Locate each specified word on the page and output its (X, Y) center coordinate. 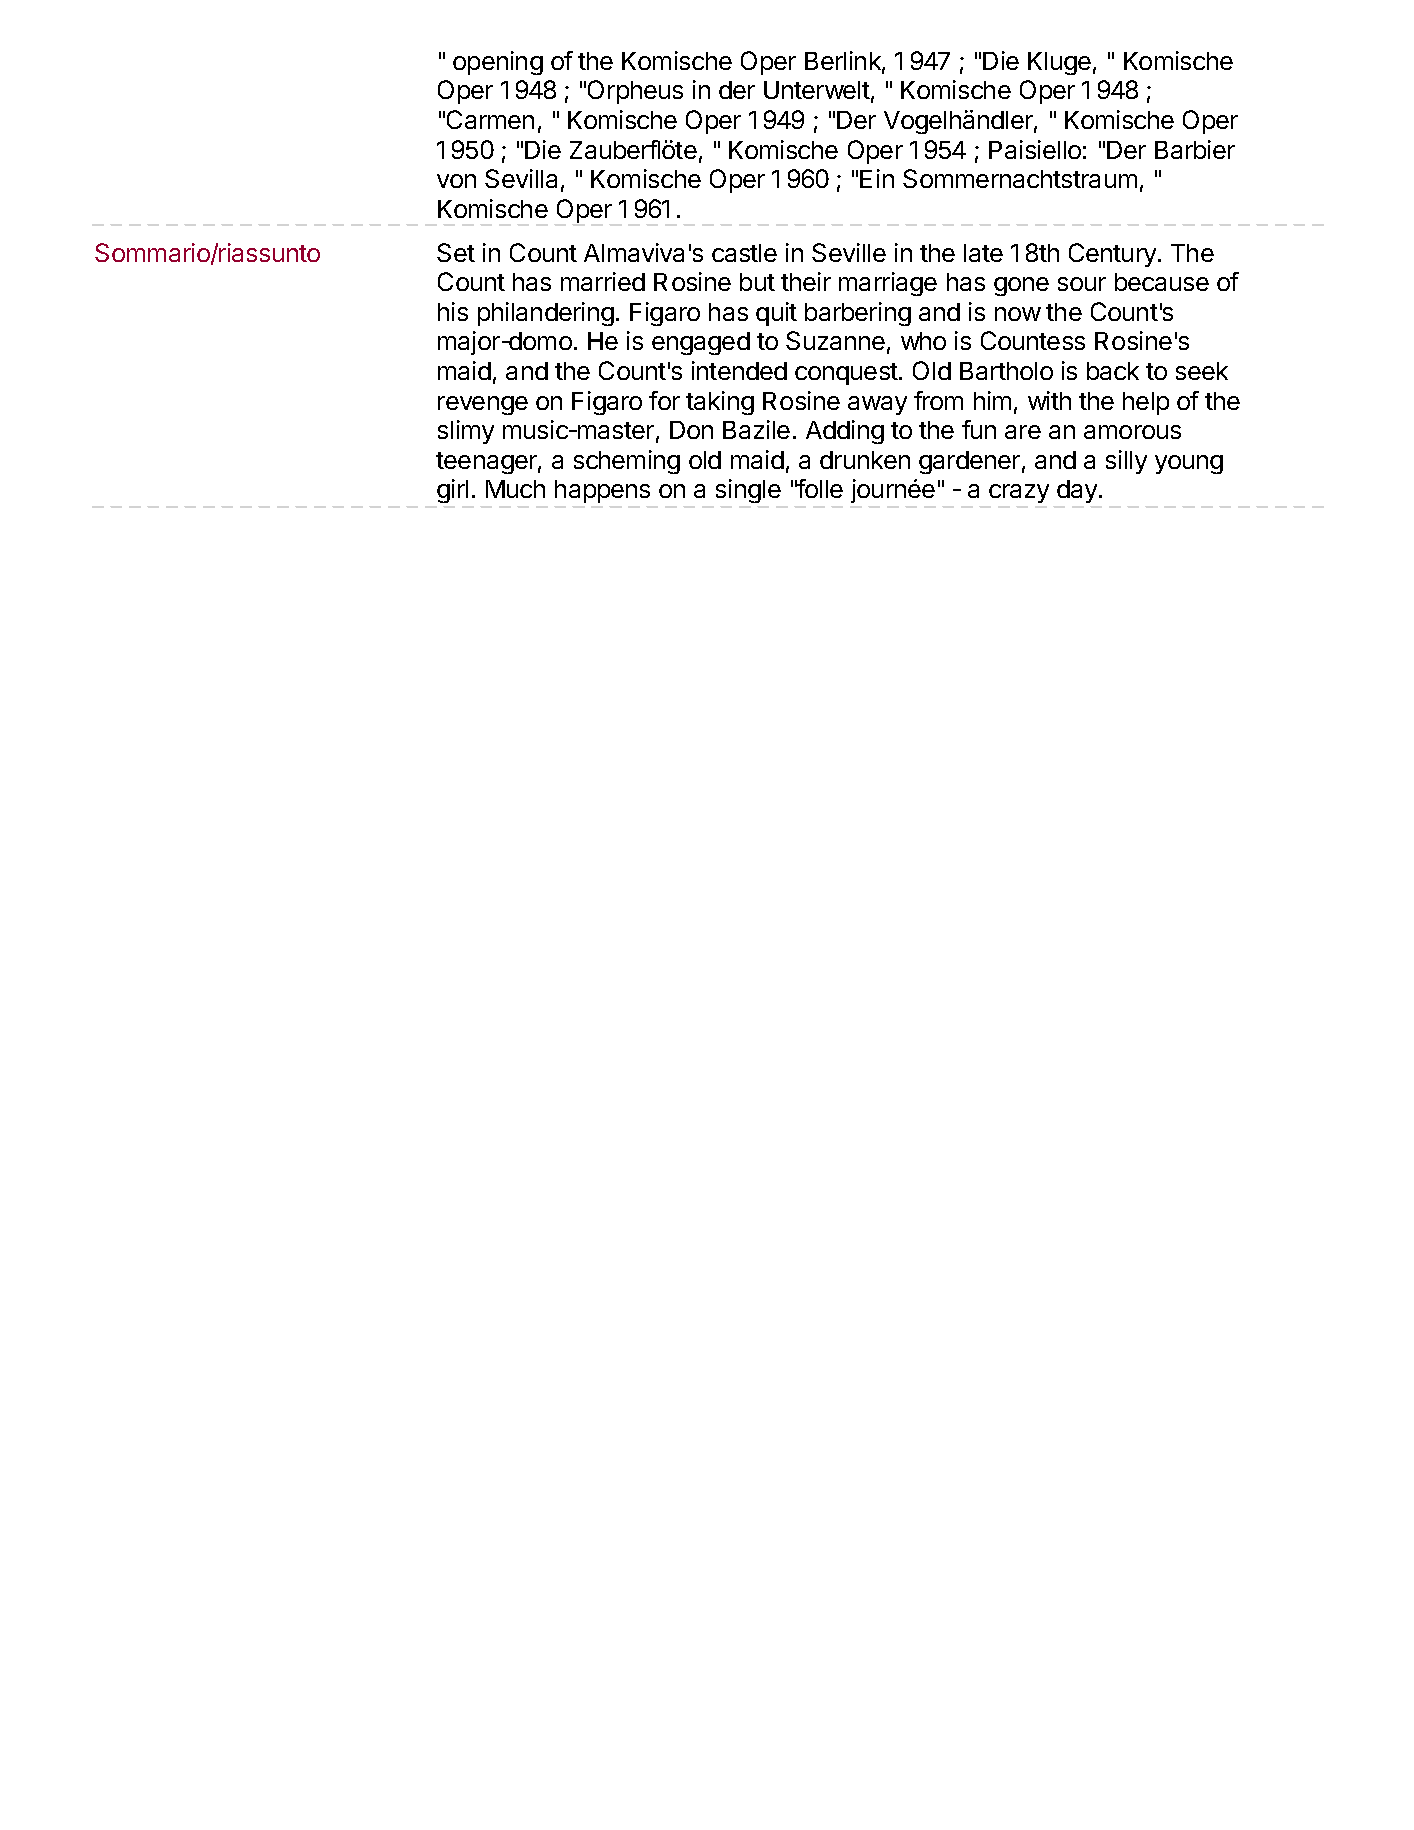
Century (1112, 255)
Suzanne (835, 340)
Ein (877, 178)
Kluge (1059, 63)
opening (498, 63)
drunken (865, 460)
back (1113, 371)
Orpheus (635, 92)
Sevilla (521, 178)
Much (515, 489)
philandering (546, 314)
